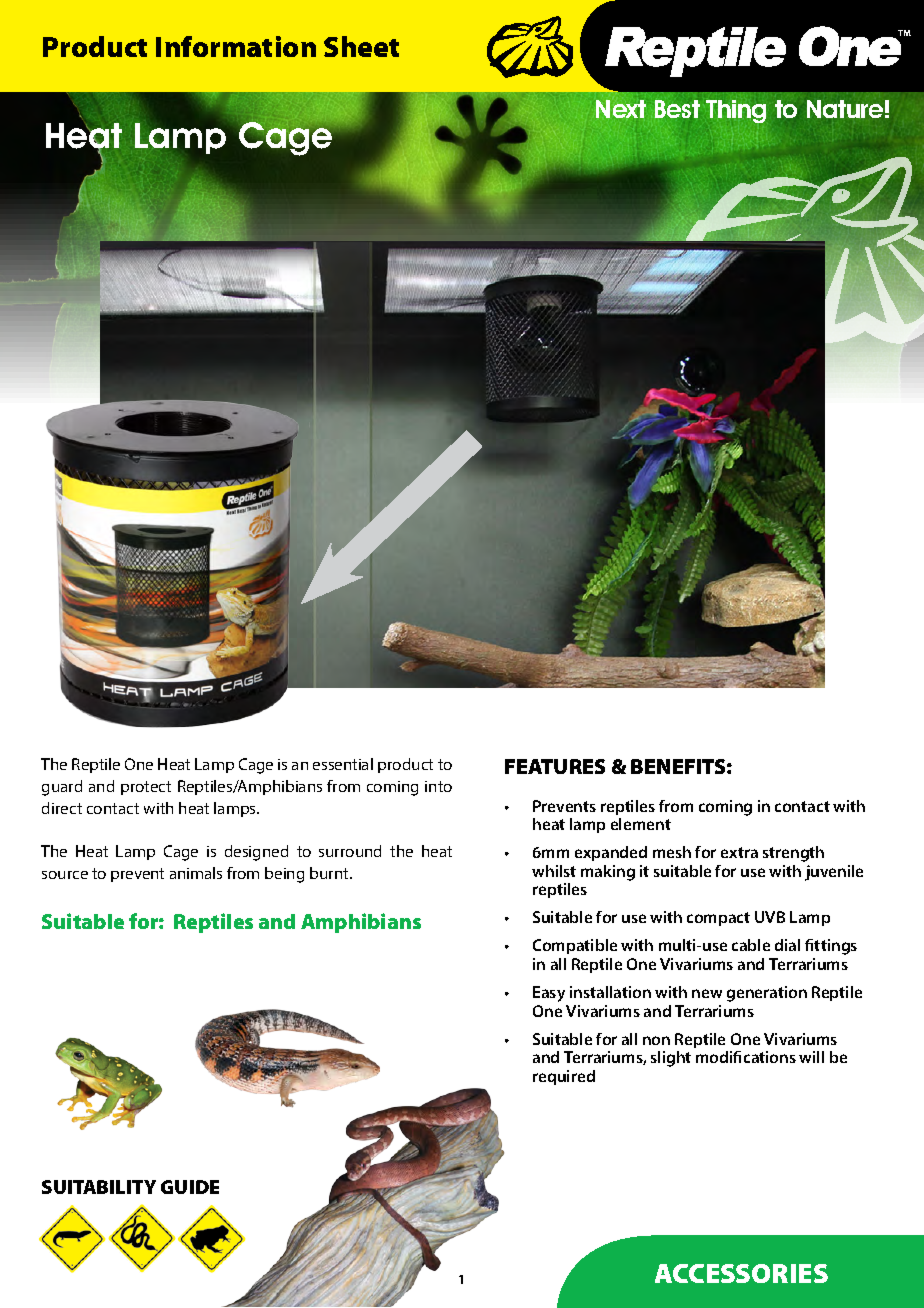 Image resolution: width=924 pixels, height=1308 pixels. Describe the element at coordinates (190, 1187) in the document. I see `GUIDE` at that location.
